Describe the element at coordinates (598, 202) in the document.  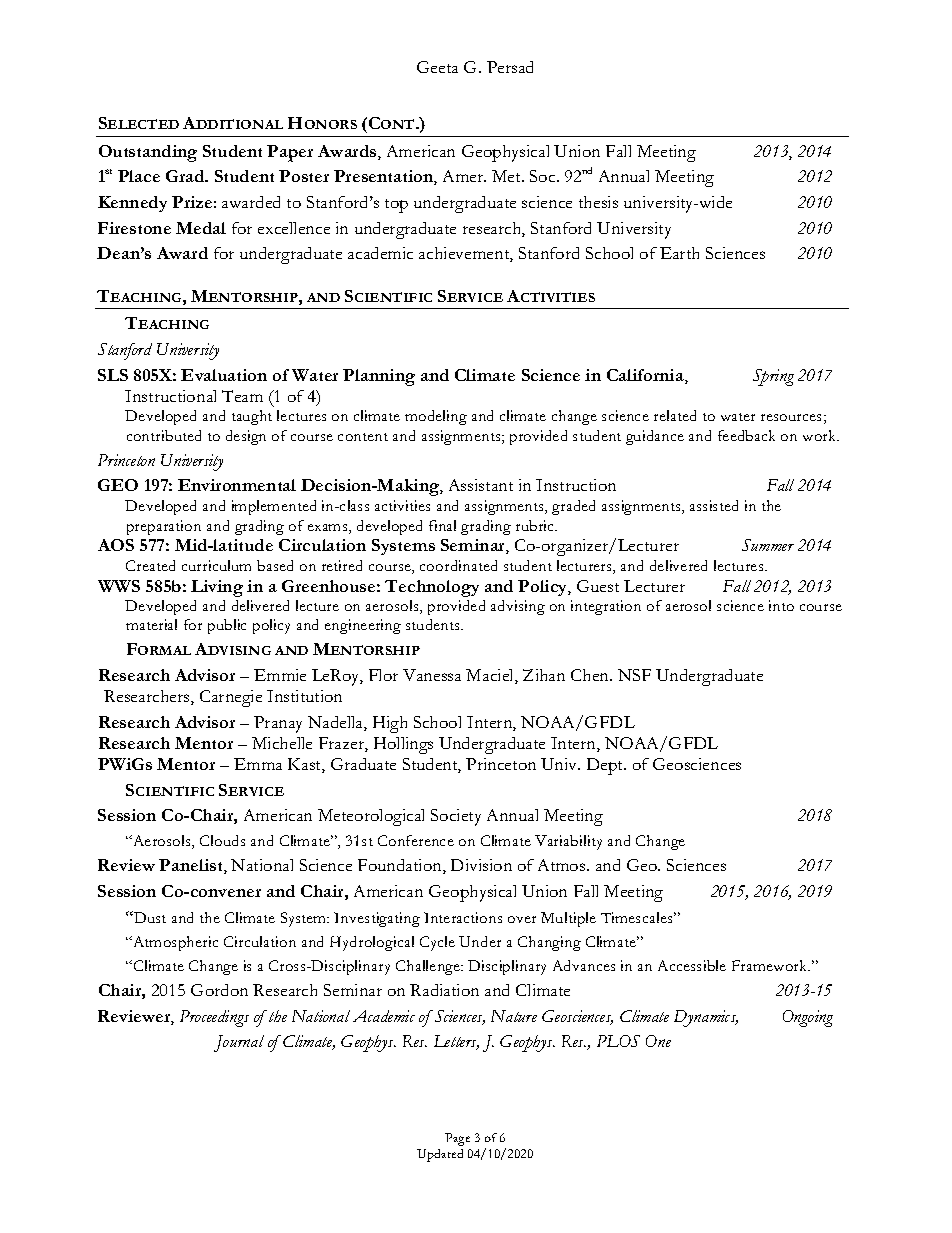
I see `thesis` at that location.
